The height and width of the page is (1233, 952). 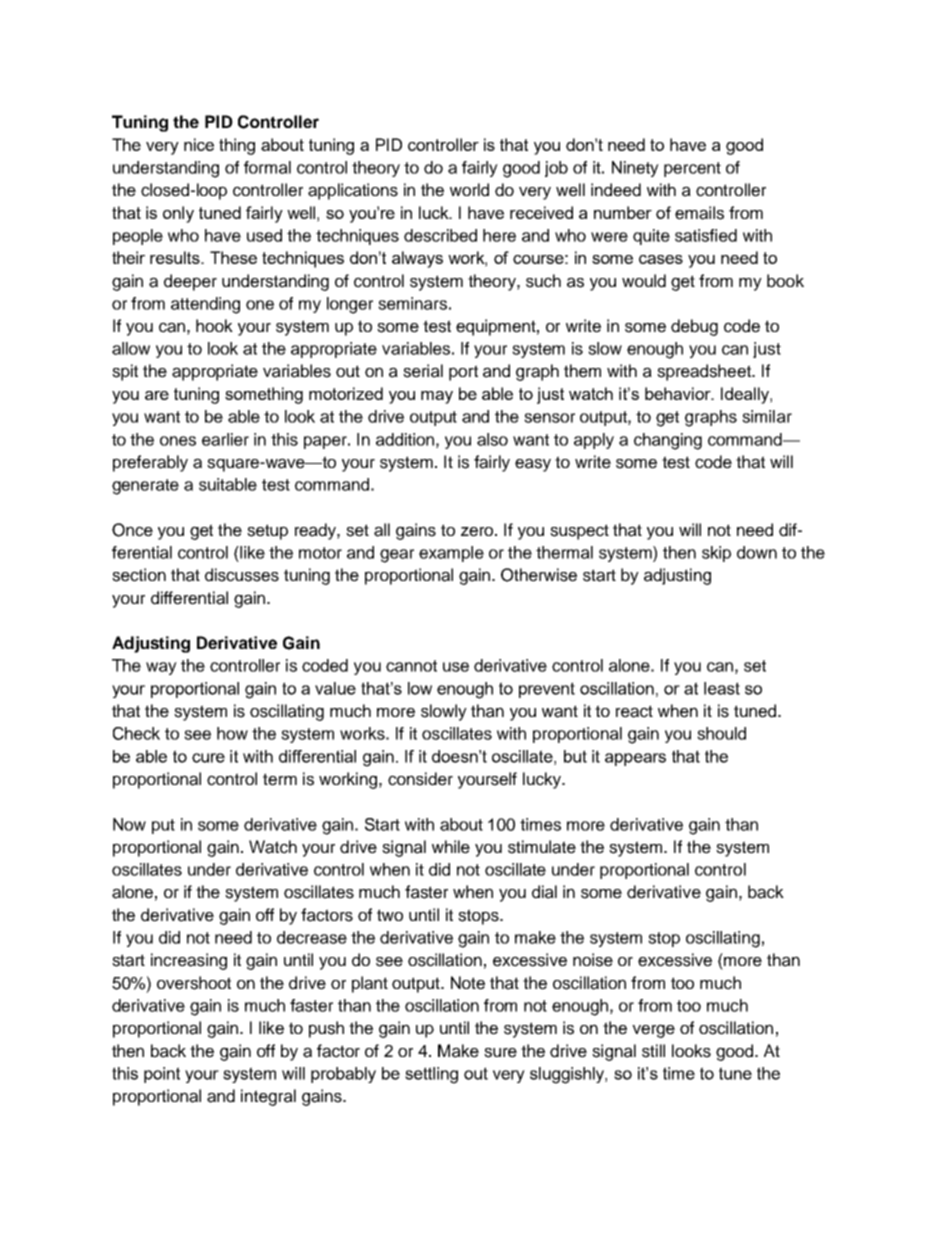 I want to click on cure, so click(x=208, y=758).
